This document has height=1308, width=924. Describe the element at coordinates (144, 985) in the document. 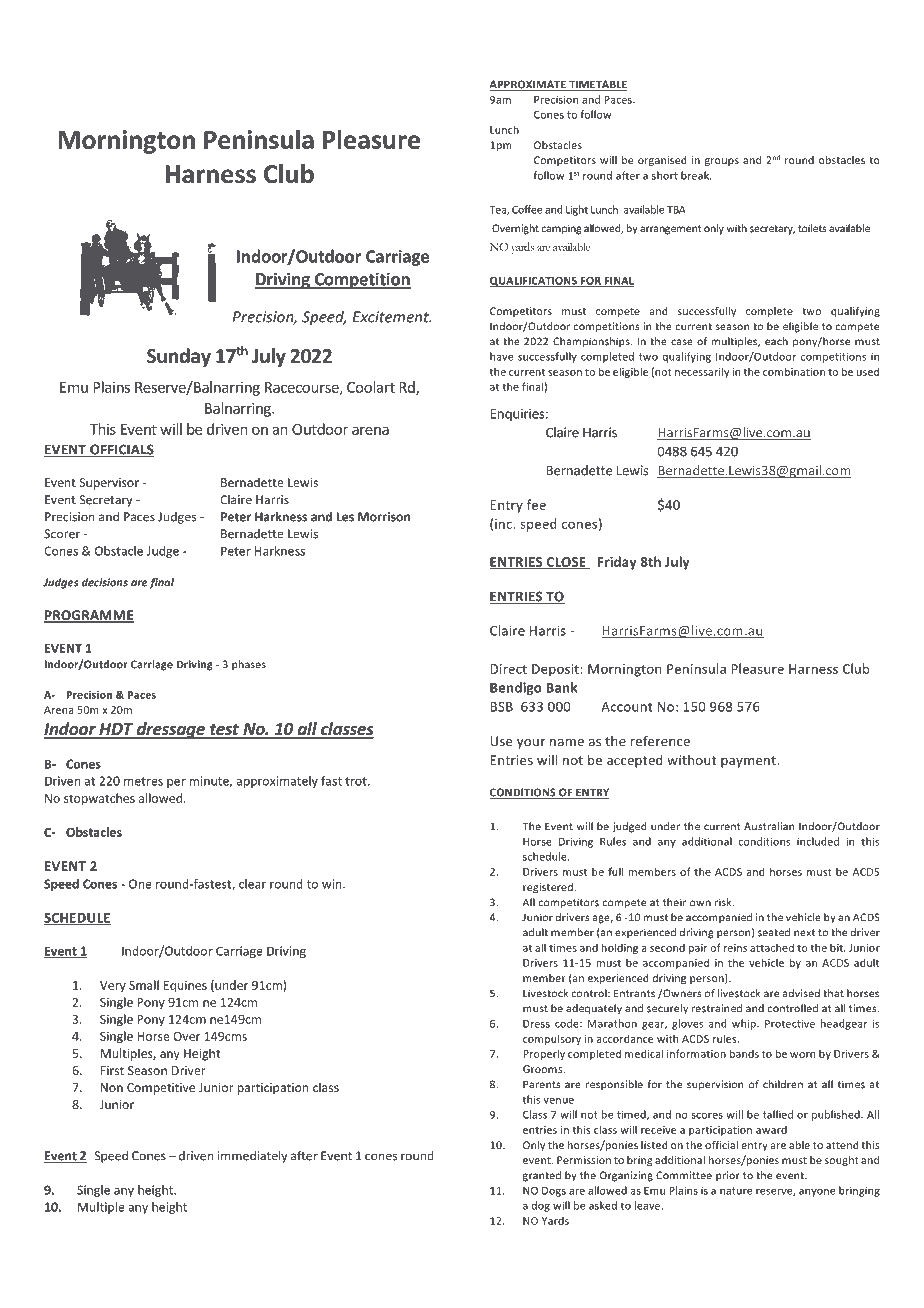

I see `Small` at that location.
